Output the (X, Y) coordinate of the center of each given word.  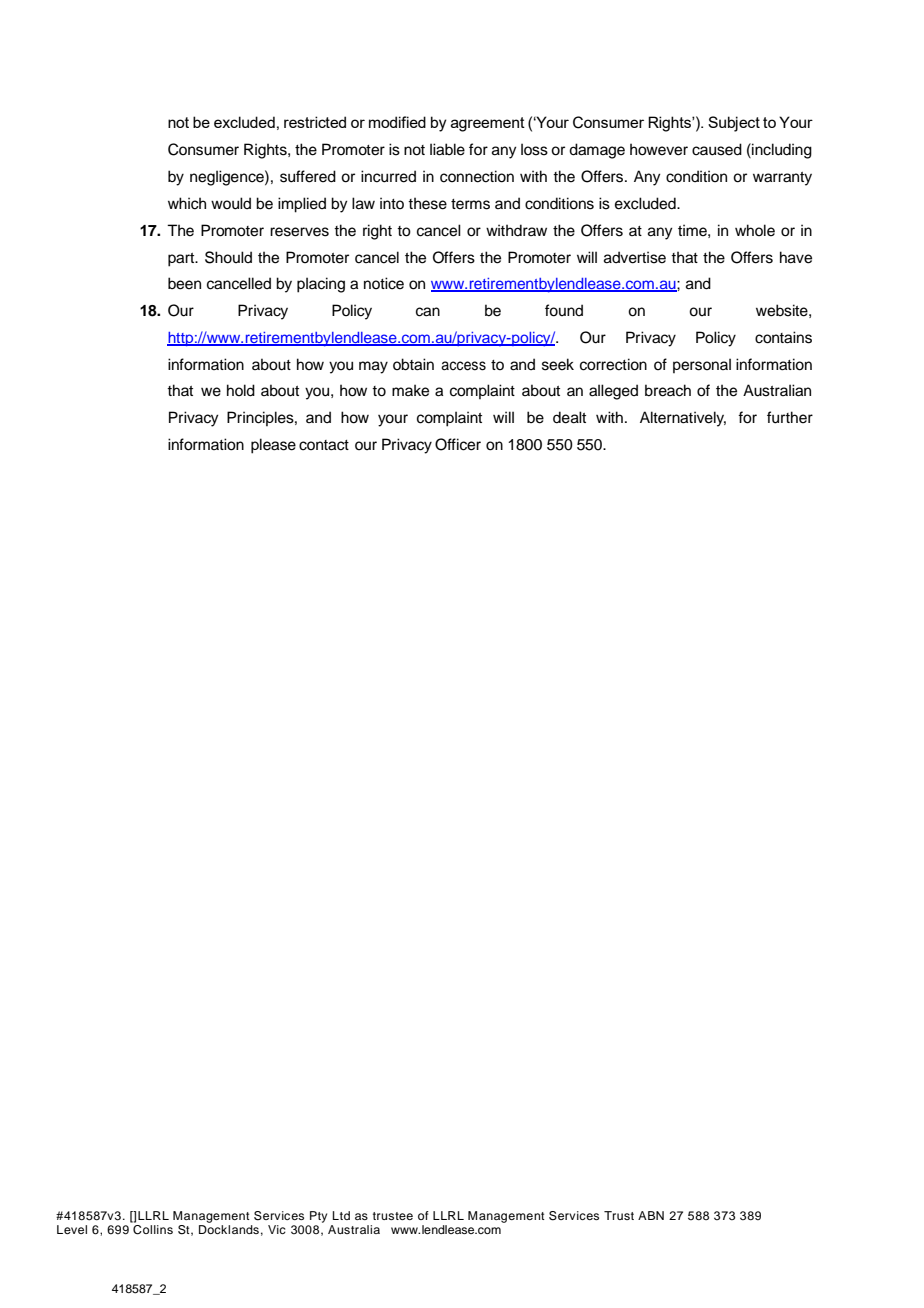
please (273, 446)
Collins (153, 1230)
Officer (458, 444)
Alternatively (683, 419)
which (187, 203)
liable (447, 149)
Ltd (341, 1215)
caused (717, 149)
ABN (651, 1215)
